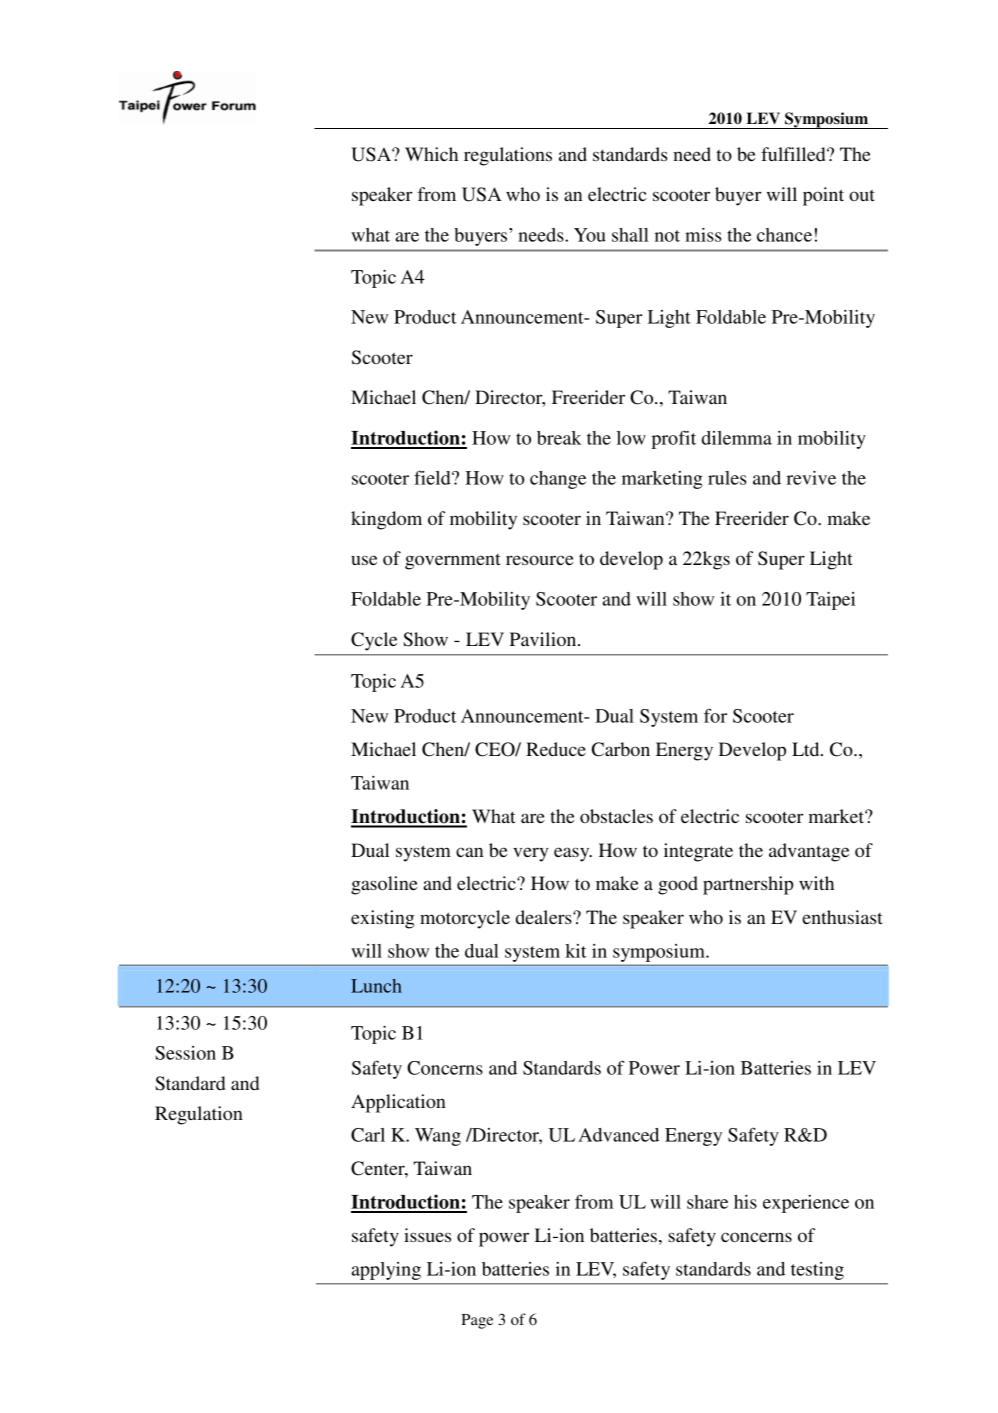  Describe the element at coordinates (477, 1321) in the screenshot. I see `Page` at that location.
